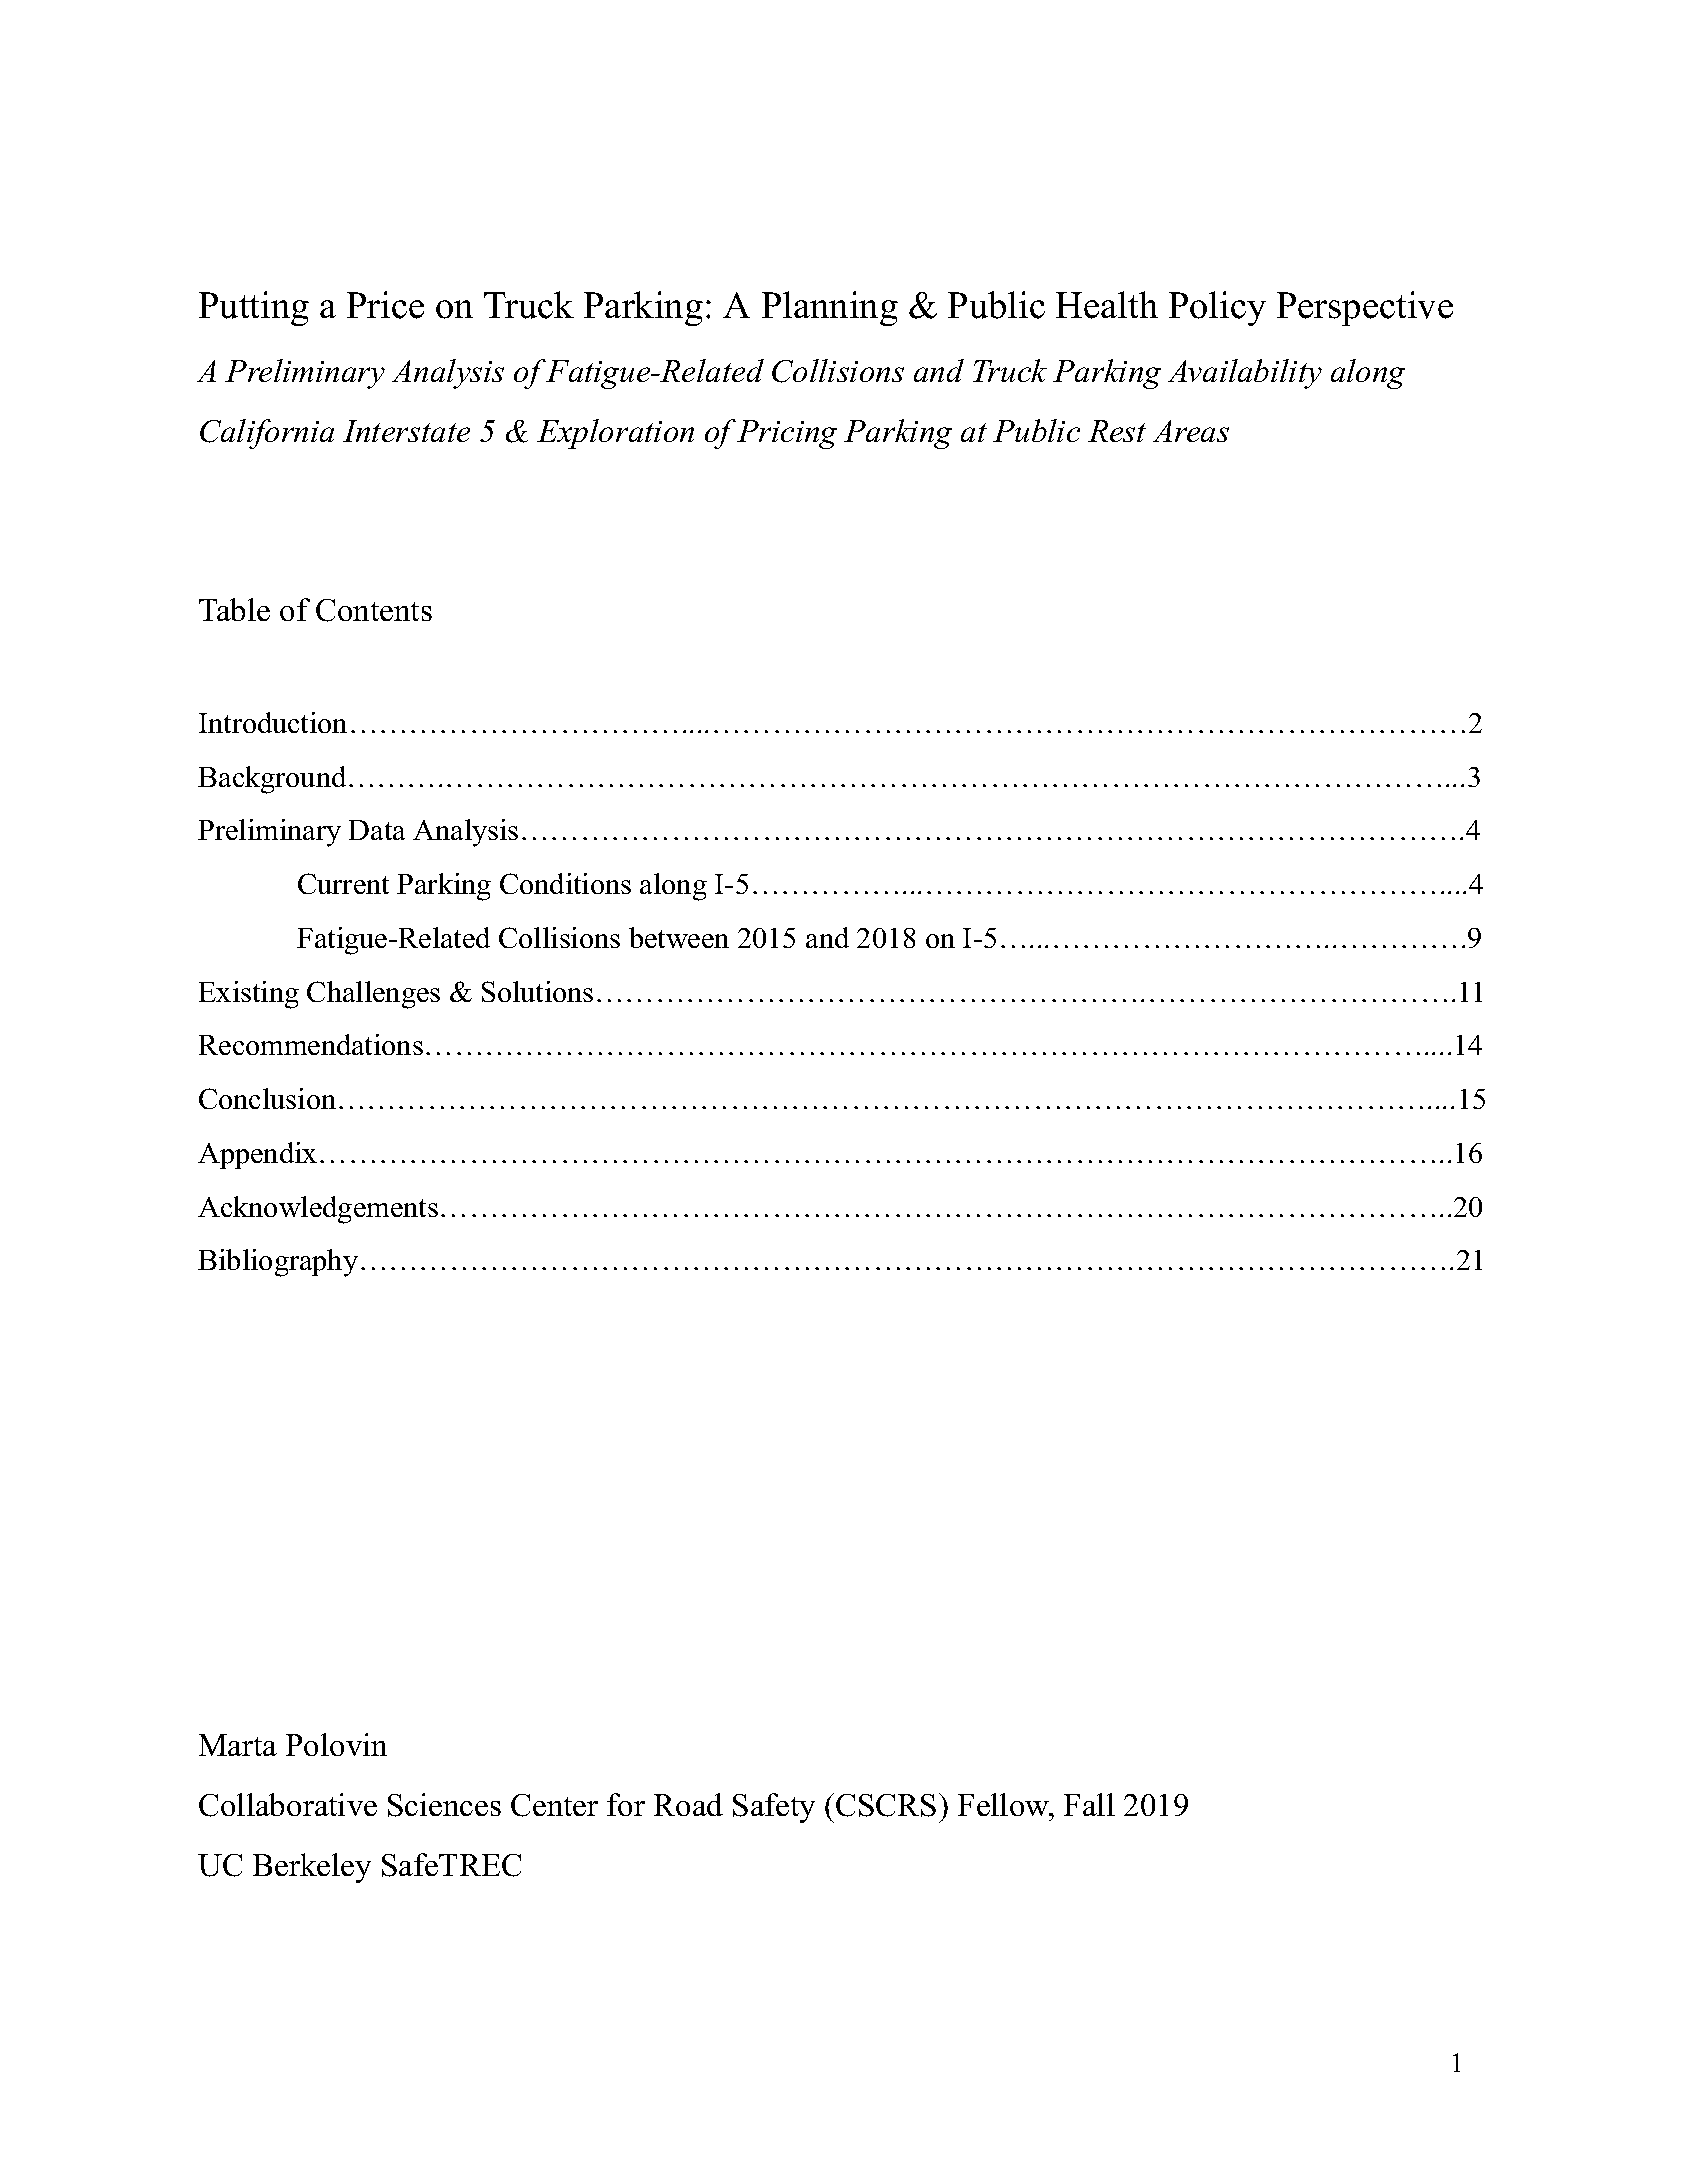 Image resolution: width=1686 pixels, height=2182 pixels. What do you see at coordinates (373, 995) in the image?
I see `Challenges` at bounding box center [373, 995].
